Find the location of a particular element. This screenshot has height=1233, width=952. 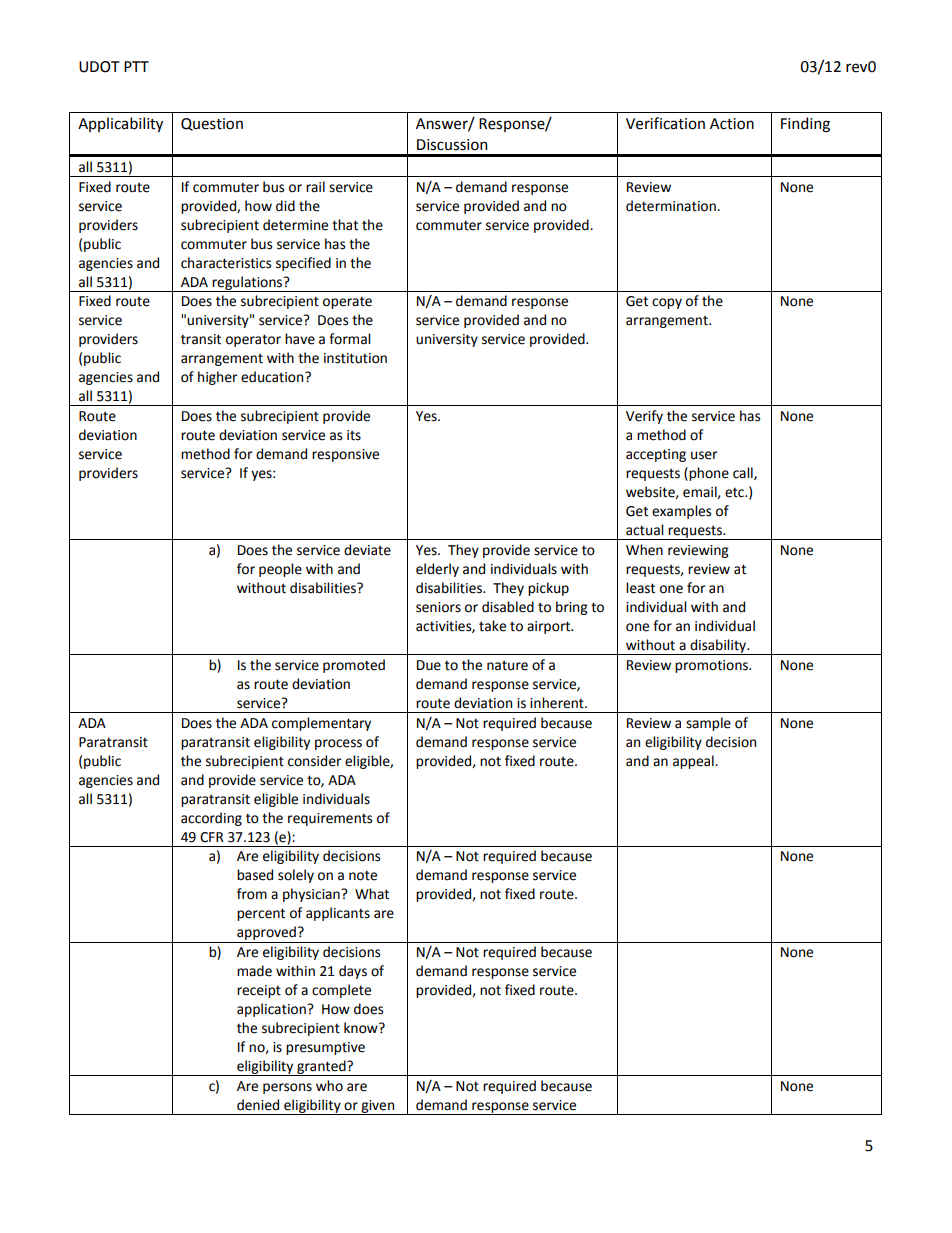

denied is located at coordinates (258, 1105).
